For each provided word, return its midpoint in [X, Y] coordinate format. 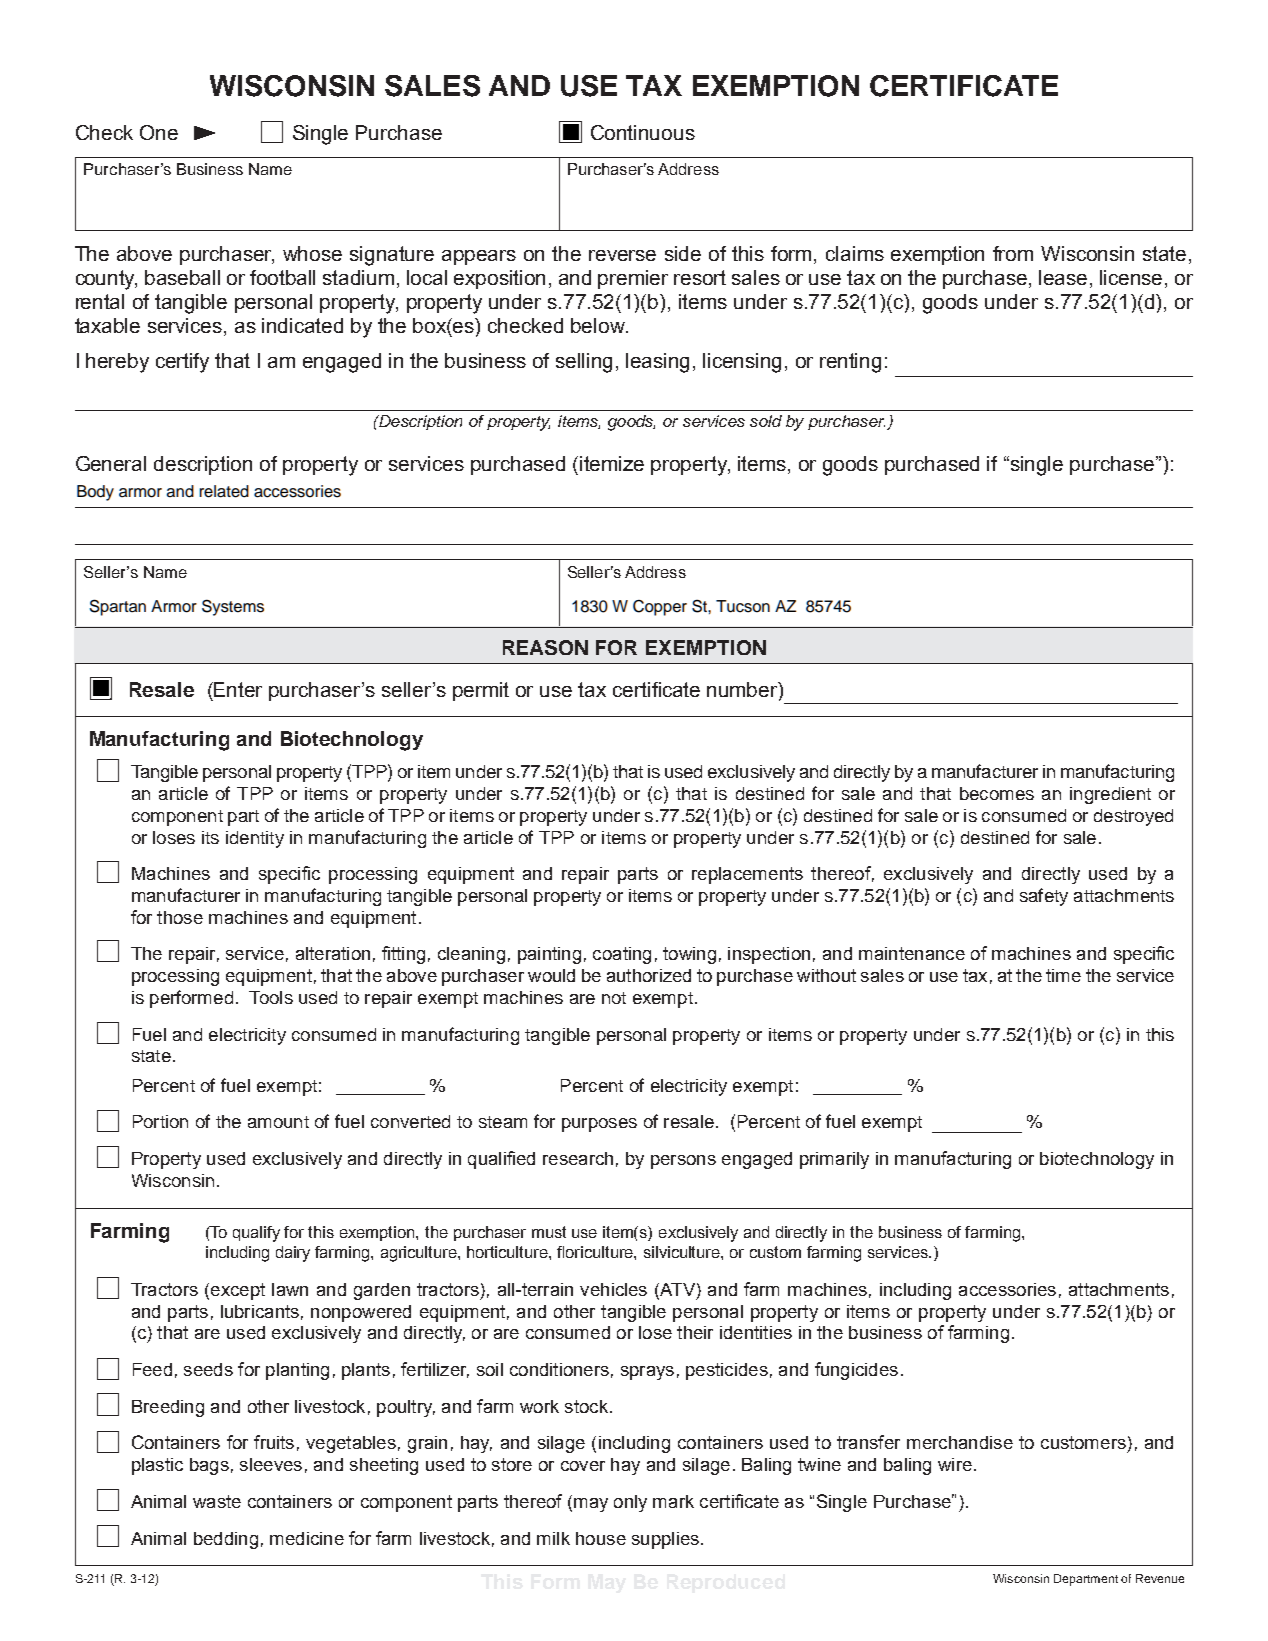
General [111, 463]
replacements [747, 875]
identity [255, 839]
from [1013, 253]
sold [766, 421]
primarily [834, 1160]
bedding [226, 1540]
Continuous [643, 132]
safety [1044, 897]
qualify [256, 1234]
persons [683, 1162]
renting [850, 363]
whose [312, 253]
